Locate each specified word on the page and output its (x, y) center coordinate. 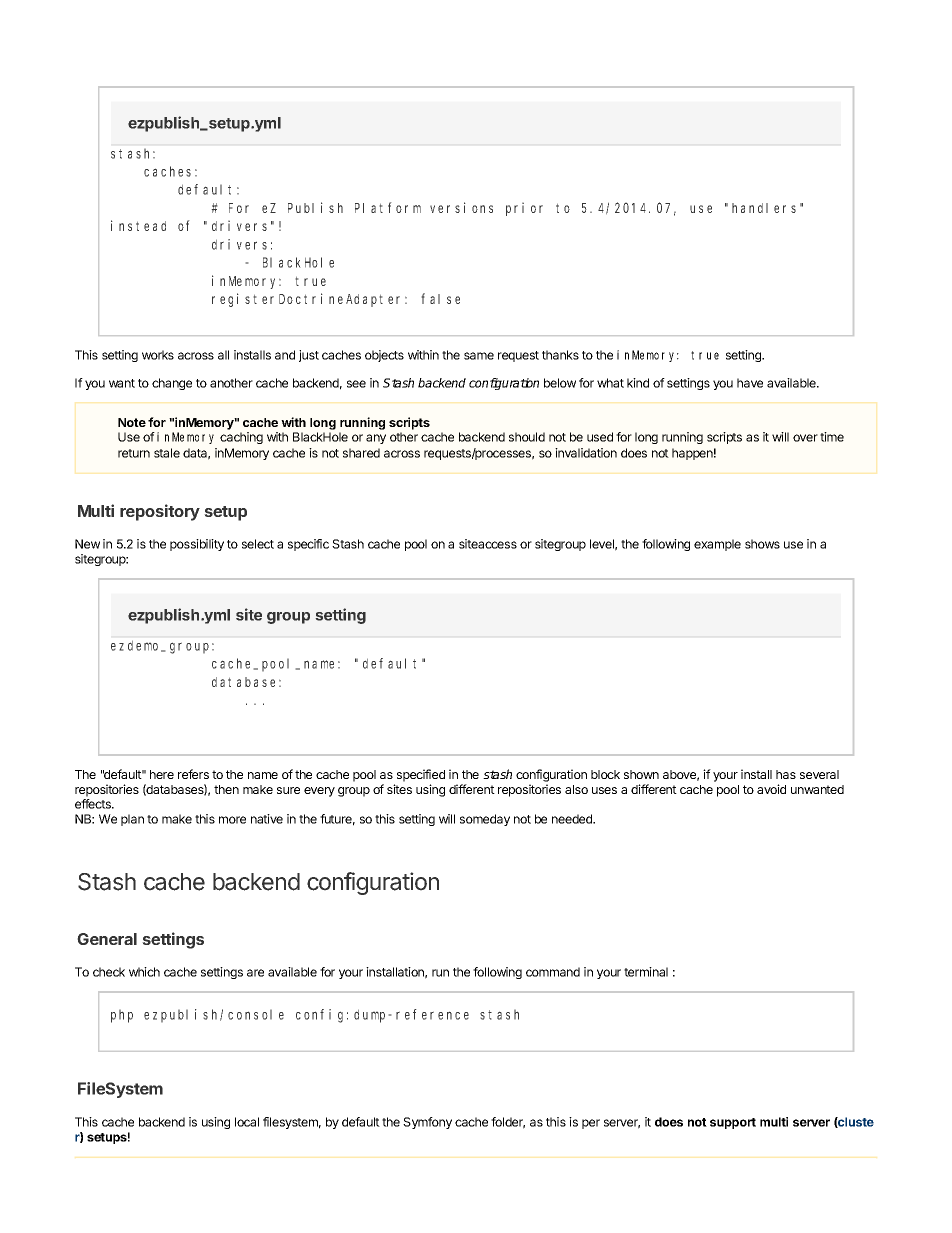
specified (421, 775)
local (247, 1122)
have (750, 383)
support (733, 1123)
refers (193, 774)
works (158, 355)
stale (167, 453)
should (527, 437)
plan (132, 820)
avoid (771, 789)
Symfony (427, 1123)
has (786, 774)
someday (485, 820)
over (805, 438)
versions (461, 207)
